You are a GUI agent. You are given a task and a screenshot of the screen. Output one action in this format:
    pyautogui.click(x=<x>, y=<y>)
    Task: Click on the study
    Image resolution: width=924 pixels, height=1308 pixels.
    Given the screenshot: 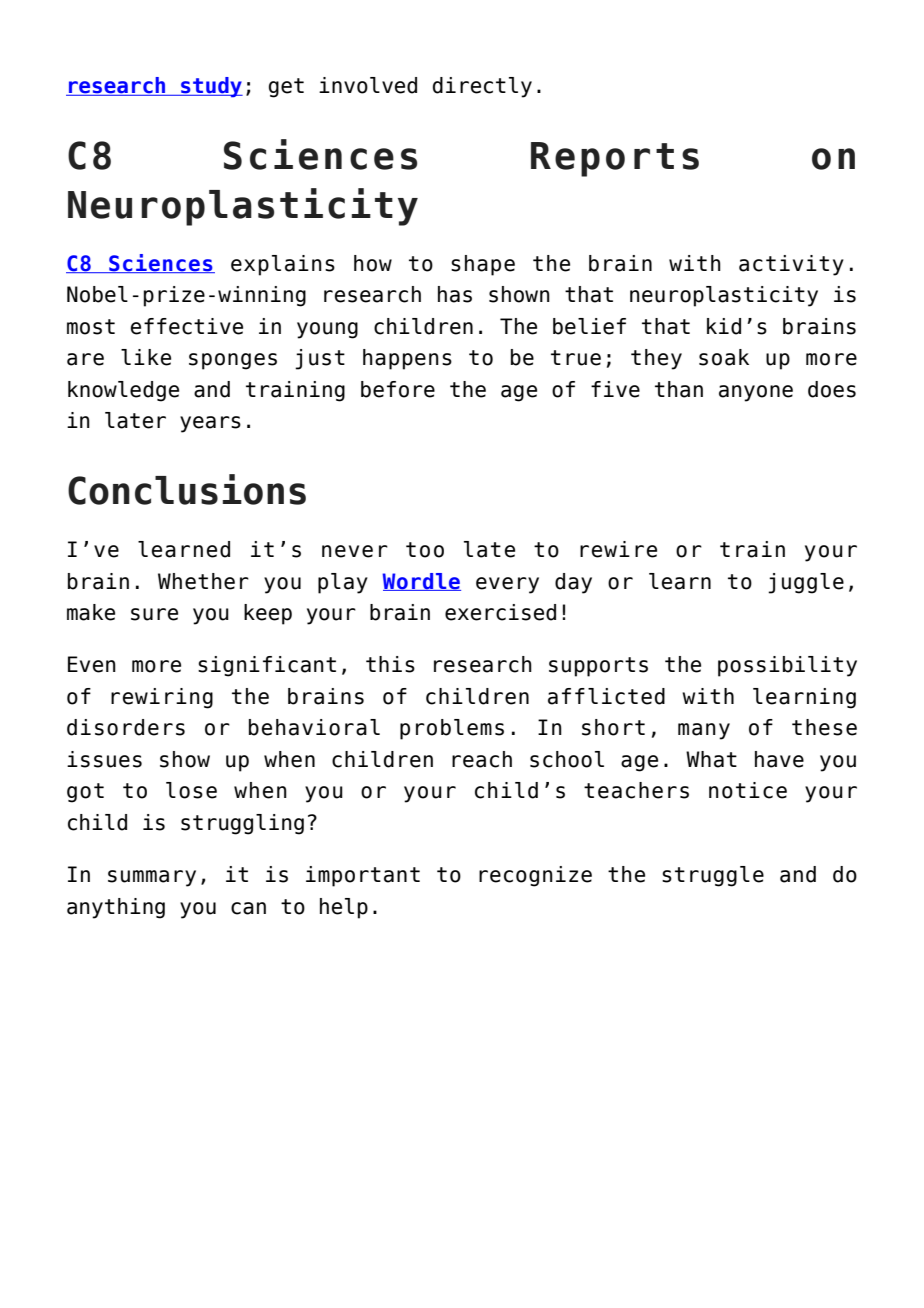 What is the action you would take?
    pyautogui.click(x=211, y=87)
